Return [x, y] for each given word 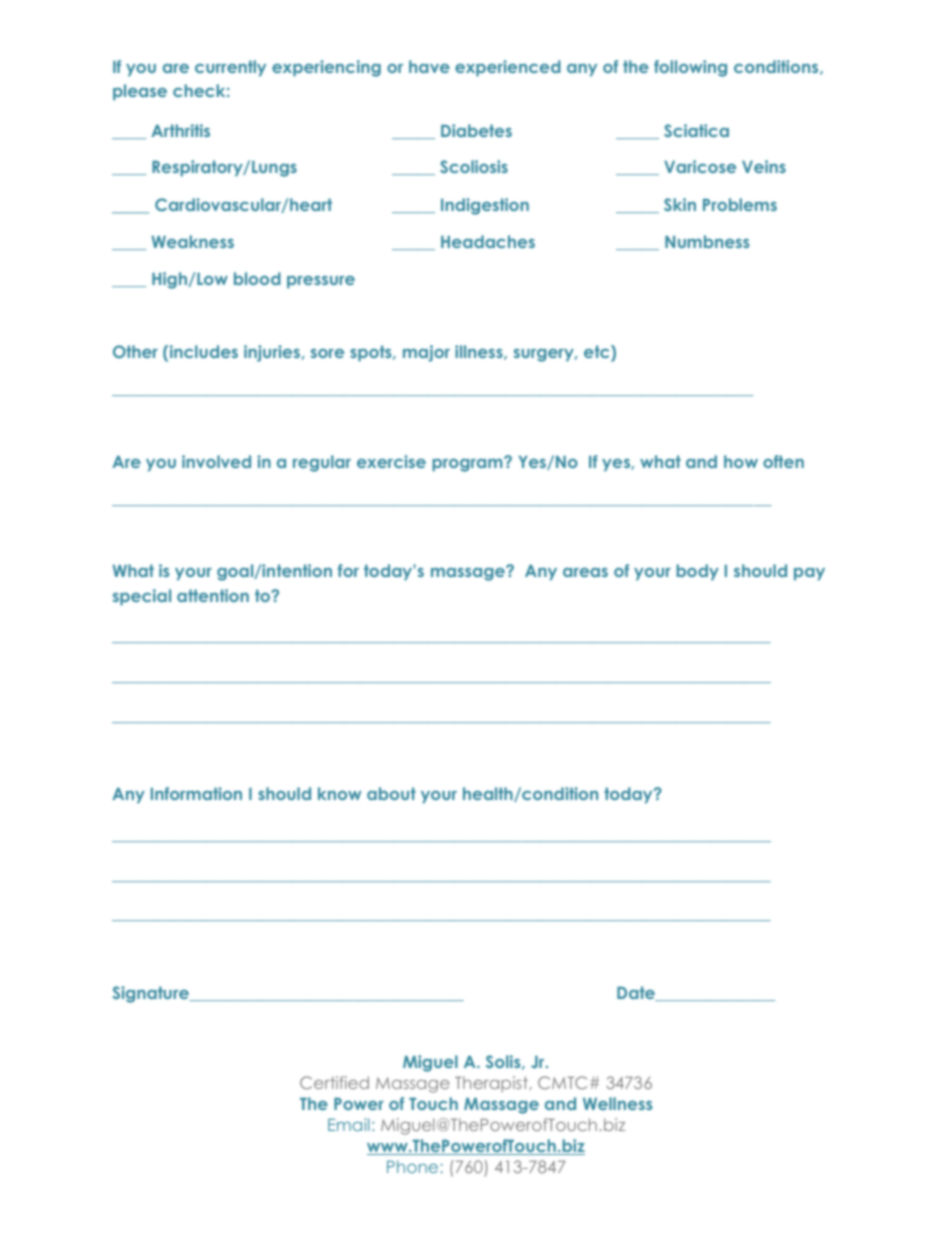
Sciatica [696, 130]
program [468, 464]
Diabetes [476, 130]
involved [216, 461]
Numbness [707, 241]
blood [257, 278]
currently [230, 68]
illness [480, 352]
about [391, 793]
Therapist [492, 1084]
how [741, 461]
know [339, 793]
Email [348, 1124]
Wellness [618, 1103]
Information [196, 793]
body [697, 572]
